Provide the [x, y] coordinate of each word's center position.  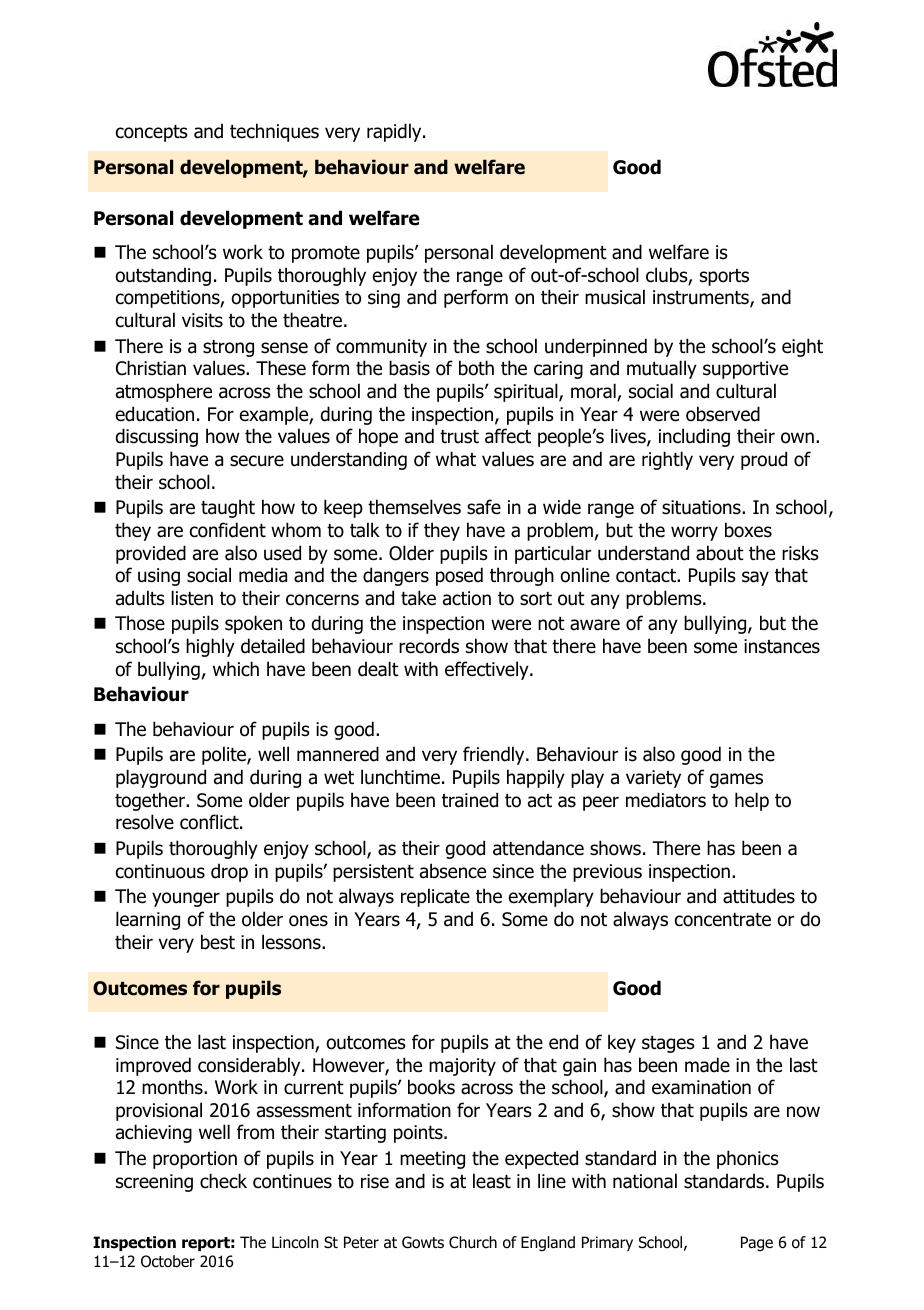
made [707, 1065]
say [755, 578]
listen [192, 598]
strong [228, 348]
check [223, 1181]
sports [724, 277]
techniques [274, 132]
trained [470, 800]
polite [225, 755]
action [467, 598]
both [476, 368]
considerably [250, 1066]
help [752, 801]
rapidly [395, 132]
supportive [745, 370]
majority [462, 1067]
